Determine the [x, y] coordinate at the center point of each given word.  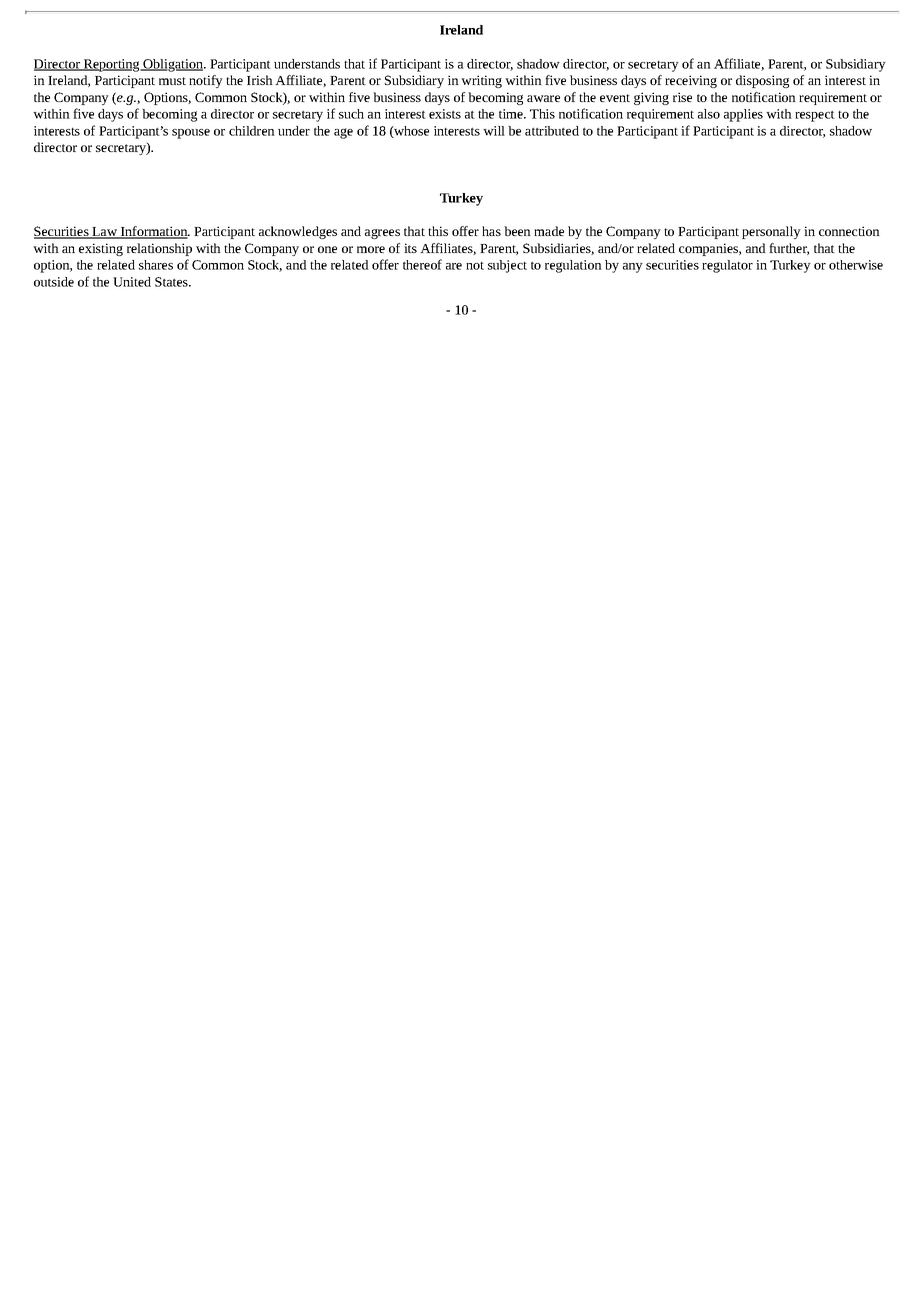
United [132, 282]
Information [154, 232]
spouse [191, 134]
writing [481, 81]
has [491, 231]
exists [445, 114]
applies [743, 115]
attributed [552, 131]
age [343, 133]
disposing [762, 81]
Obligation [173, 65]
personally [771, 232]
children [252, 131]
